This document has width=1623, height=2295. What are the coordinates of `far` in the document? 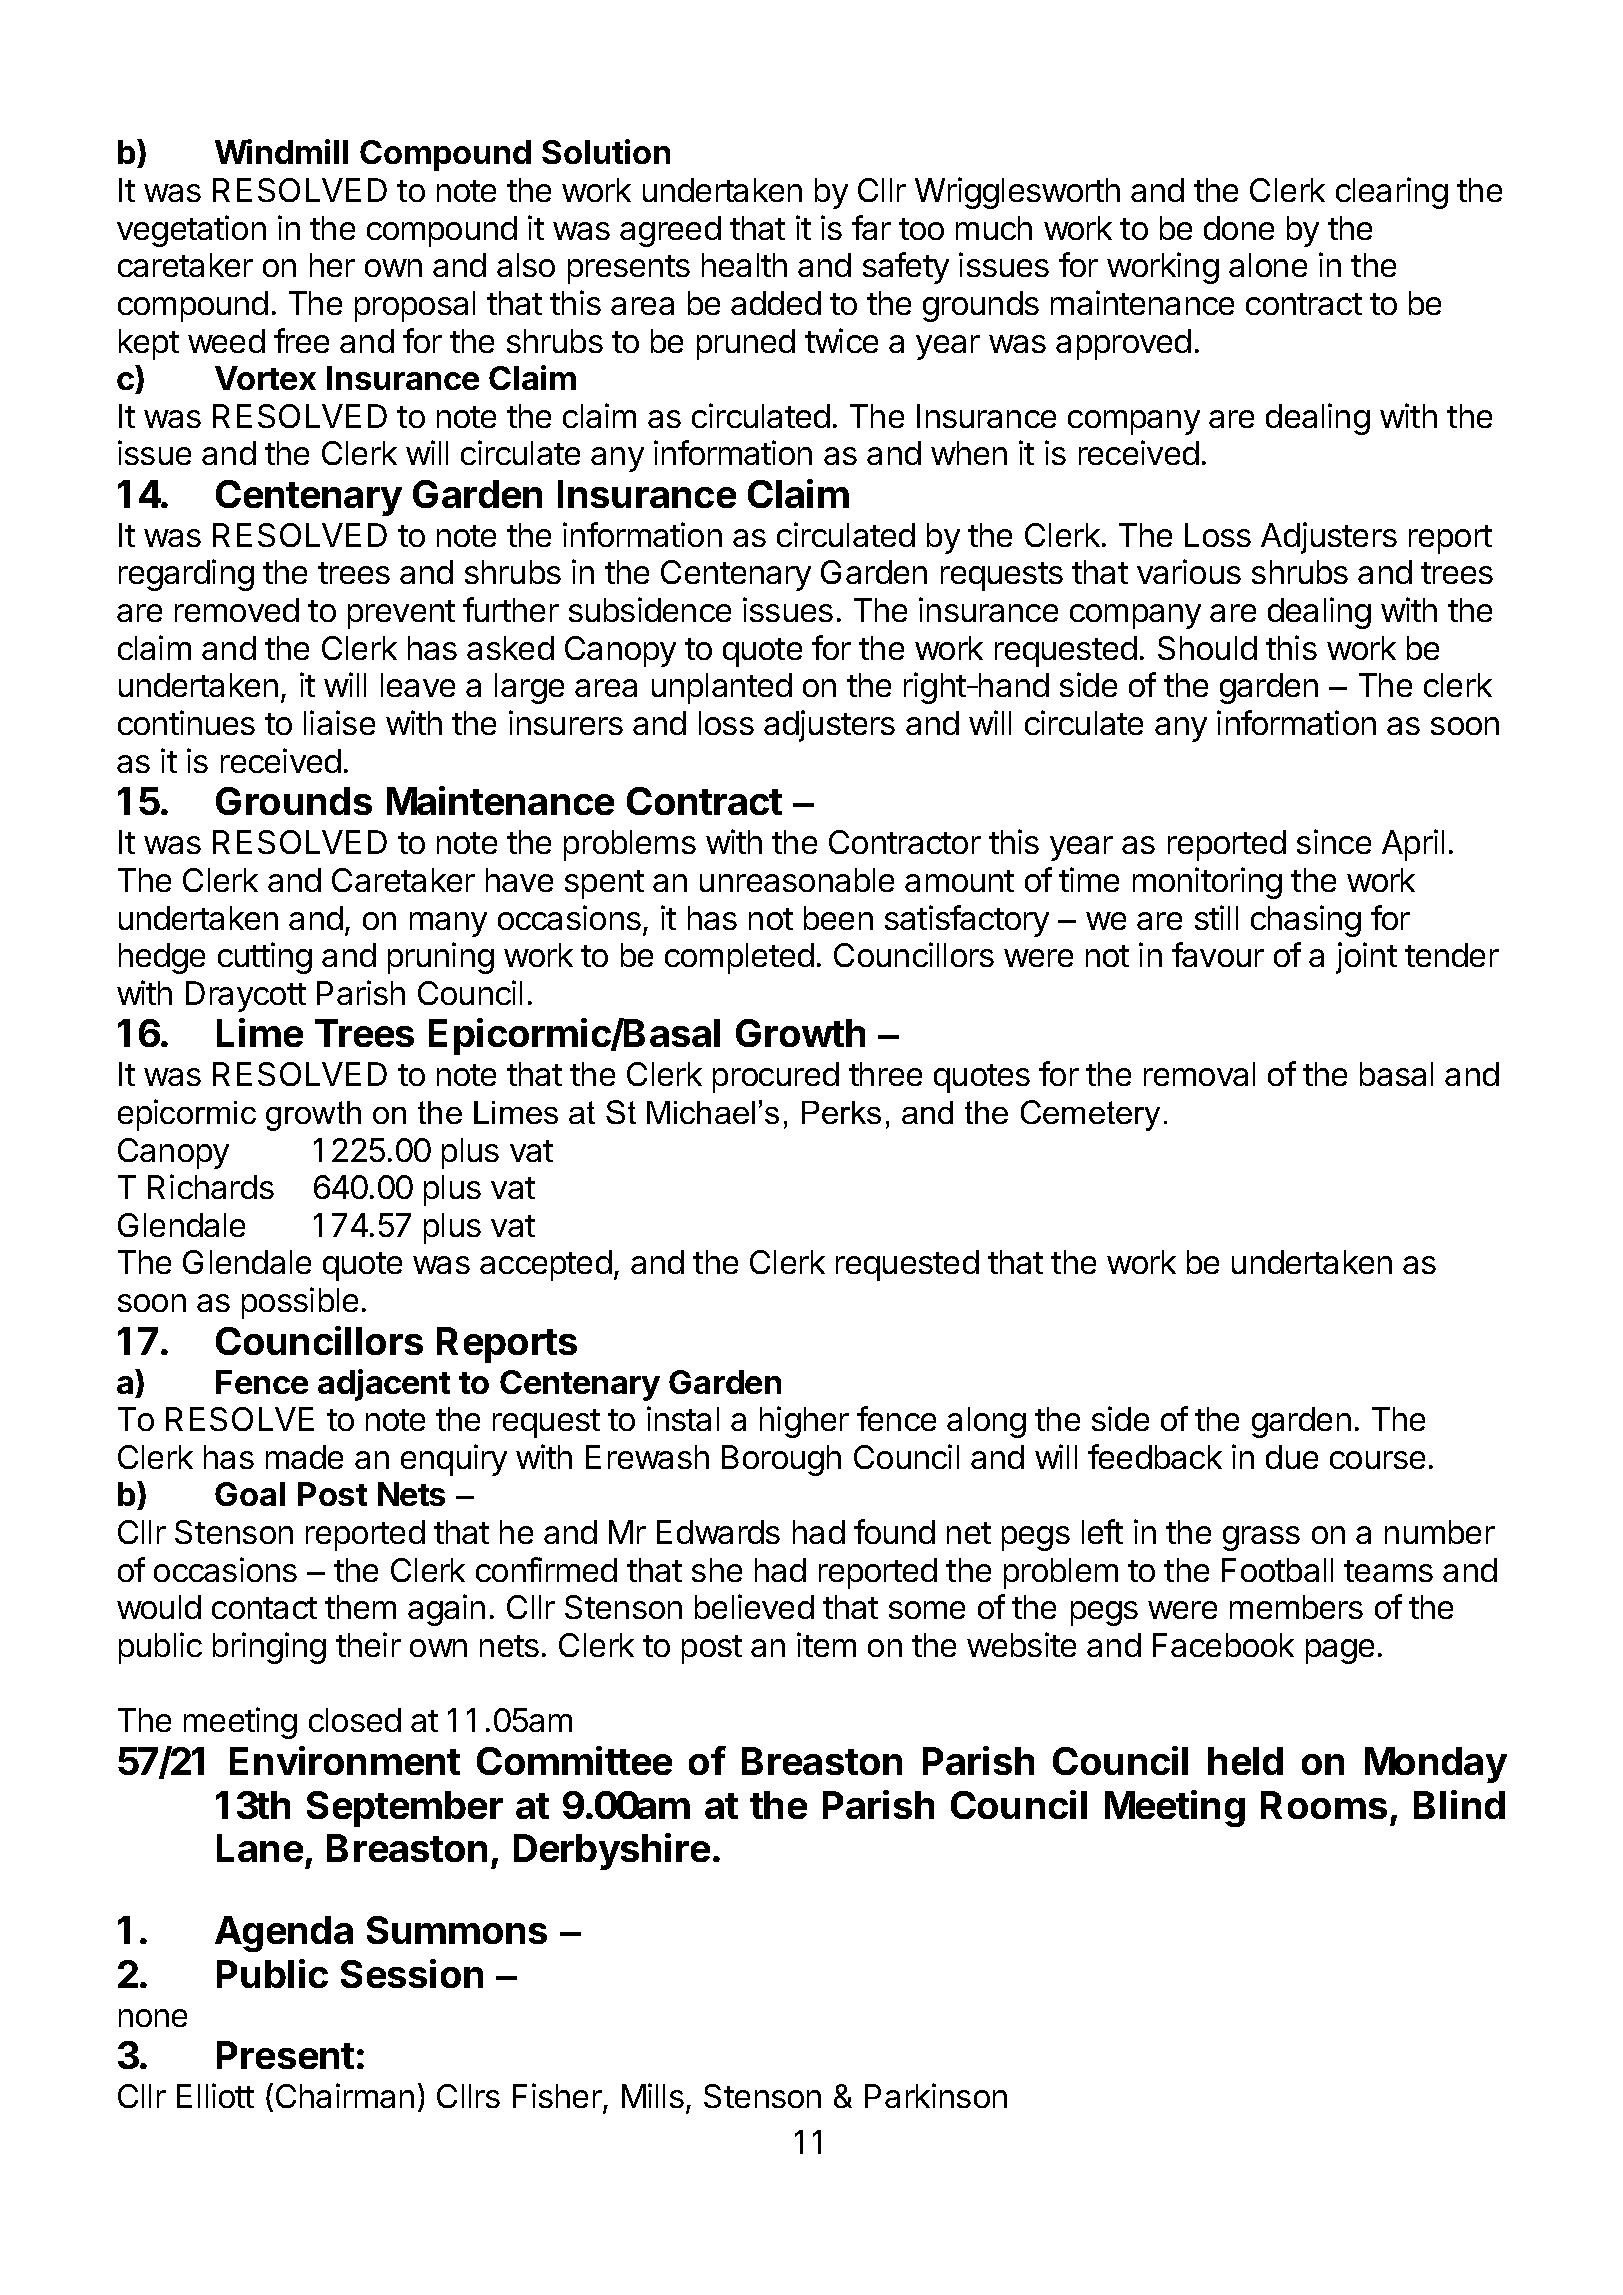 It's located at (871, 227).
